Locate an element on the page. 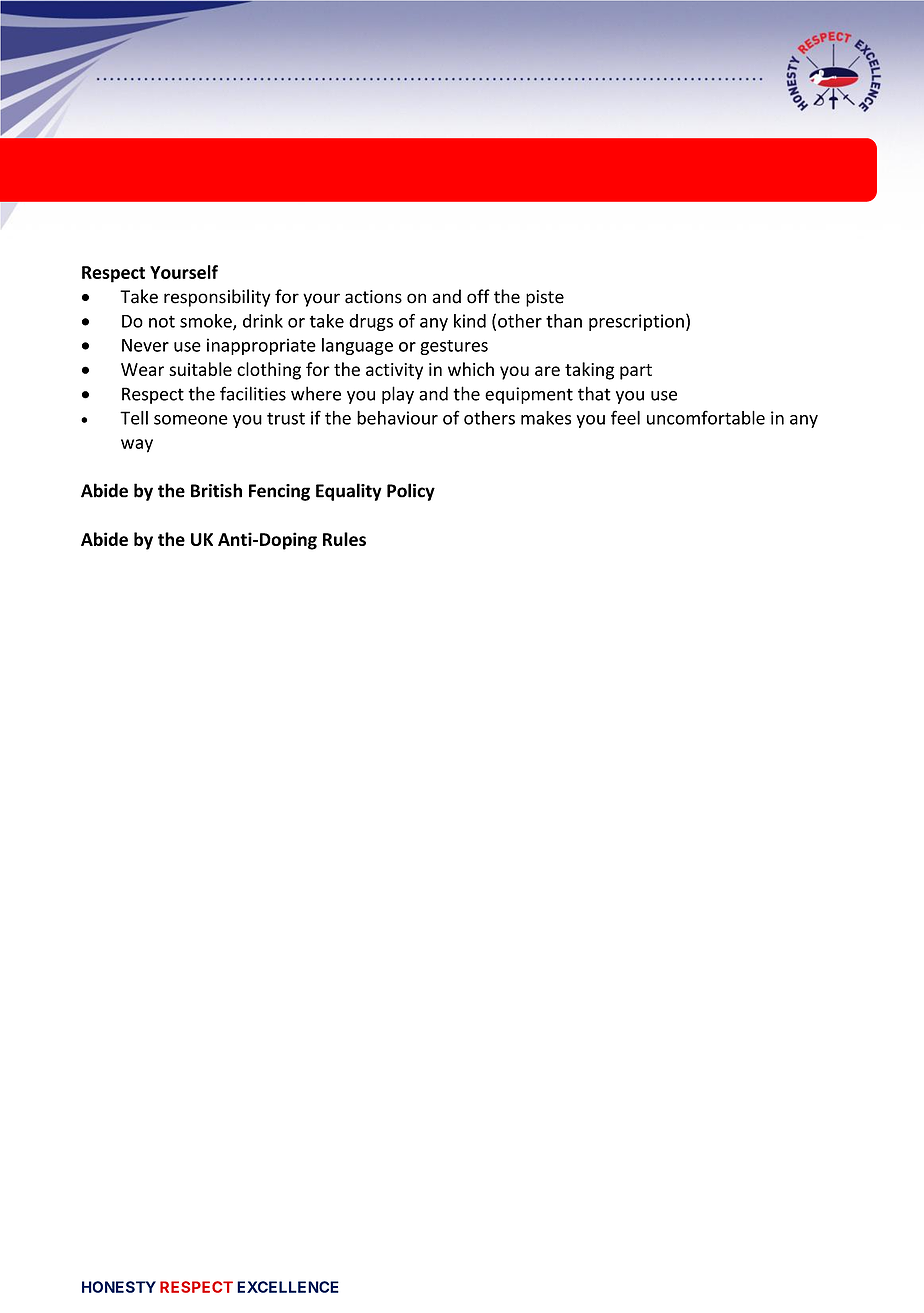  uncomfortable is located at coordinates (706, 417).
